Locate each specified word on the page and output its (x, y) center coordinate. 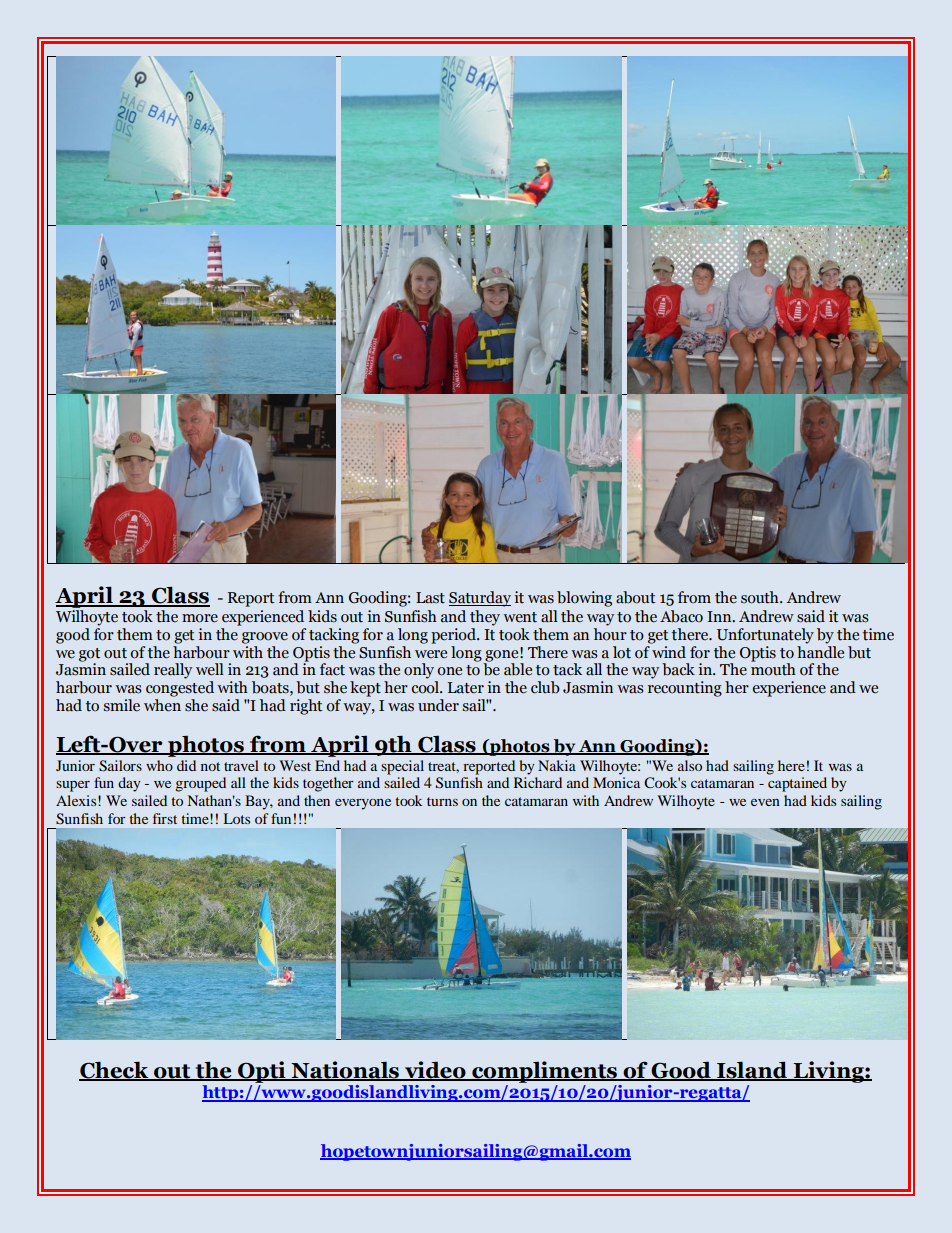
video (435, 1070)
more (200, 618)
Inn (720, 616)
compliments (544, 1072)
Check (115, 1070)
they (485, 618)
